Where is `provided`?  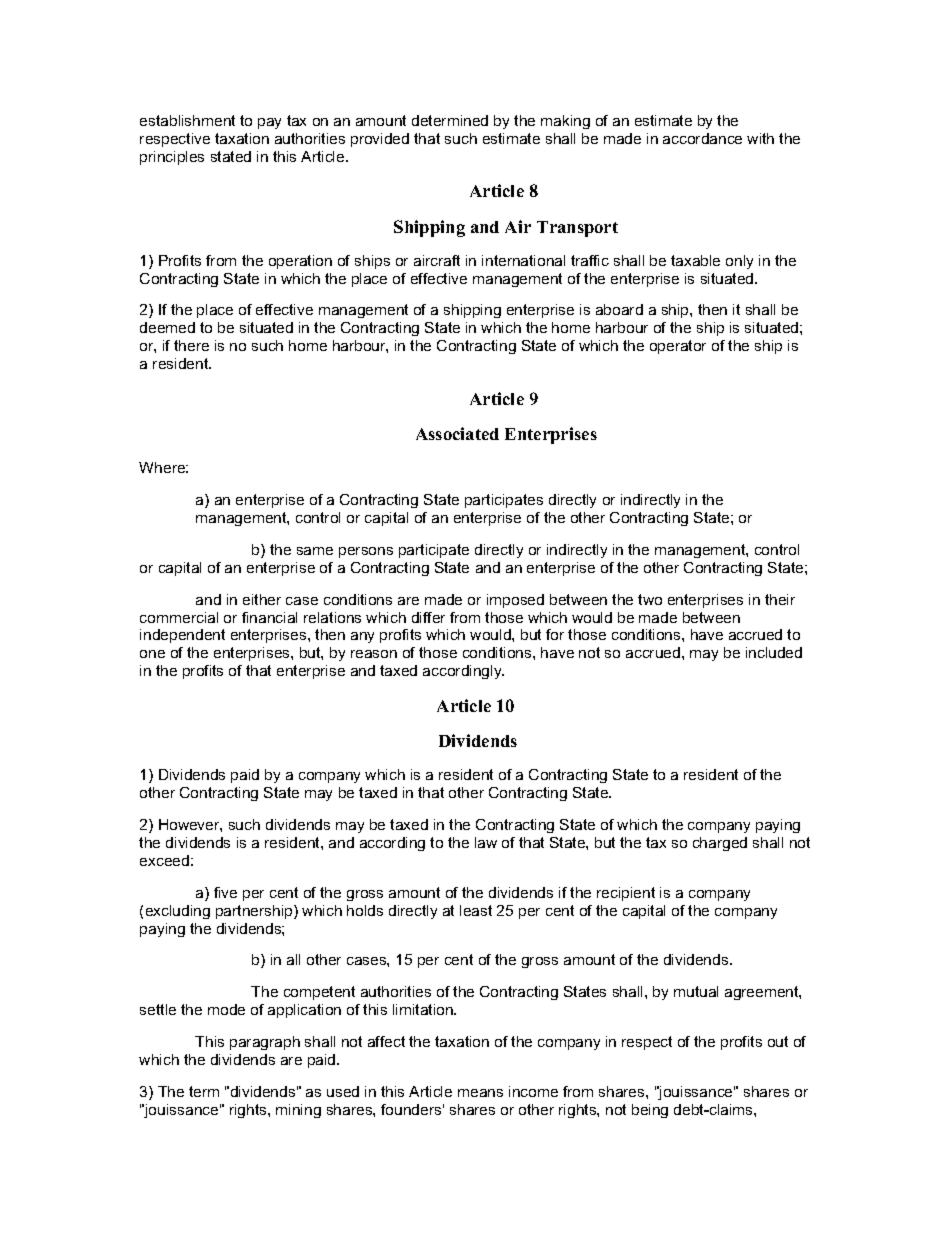
provided is located at coordinates (380, 140).
